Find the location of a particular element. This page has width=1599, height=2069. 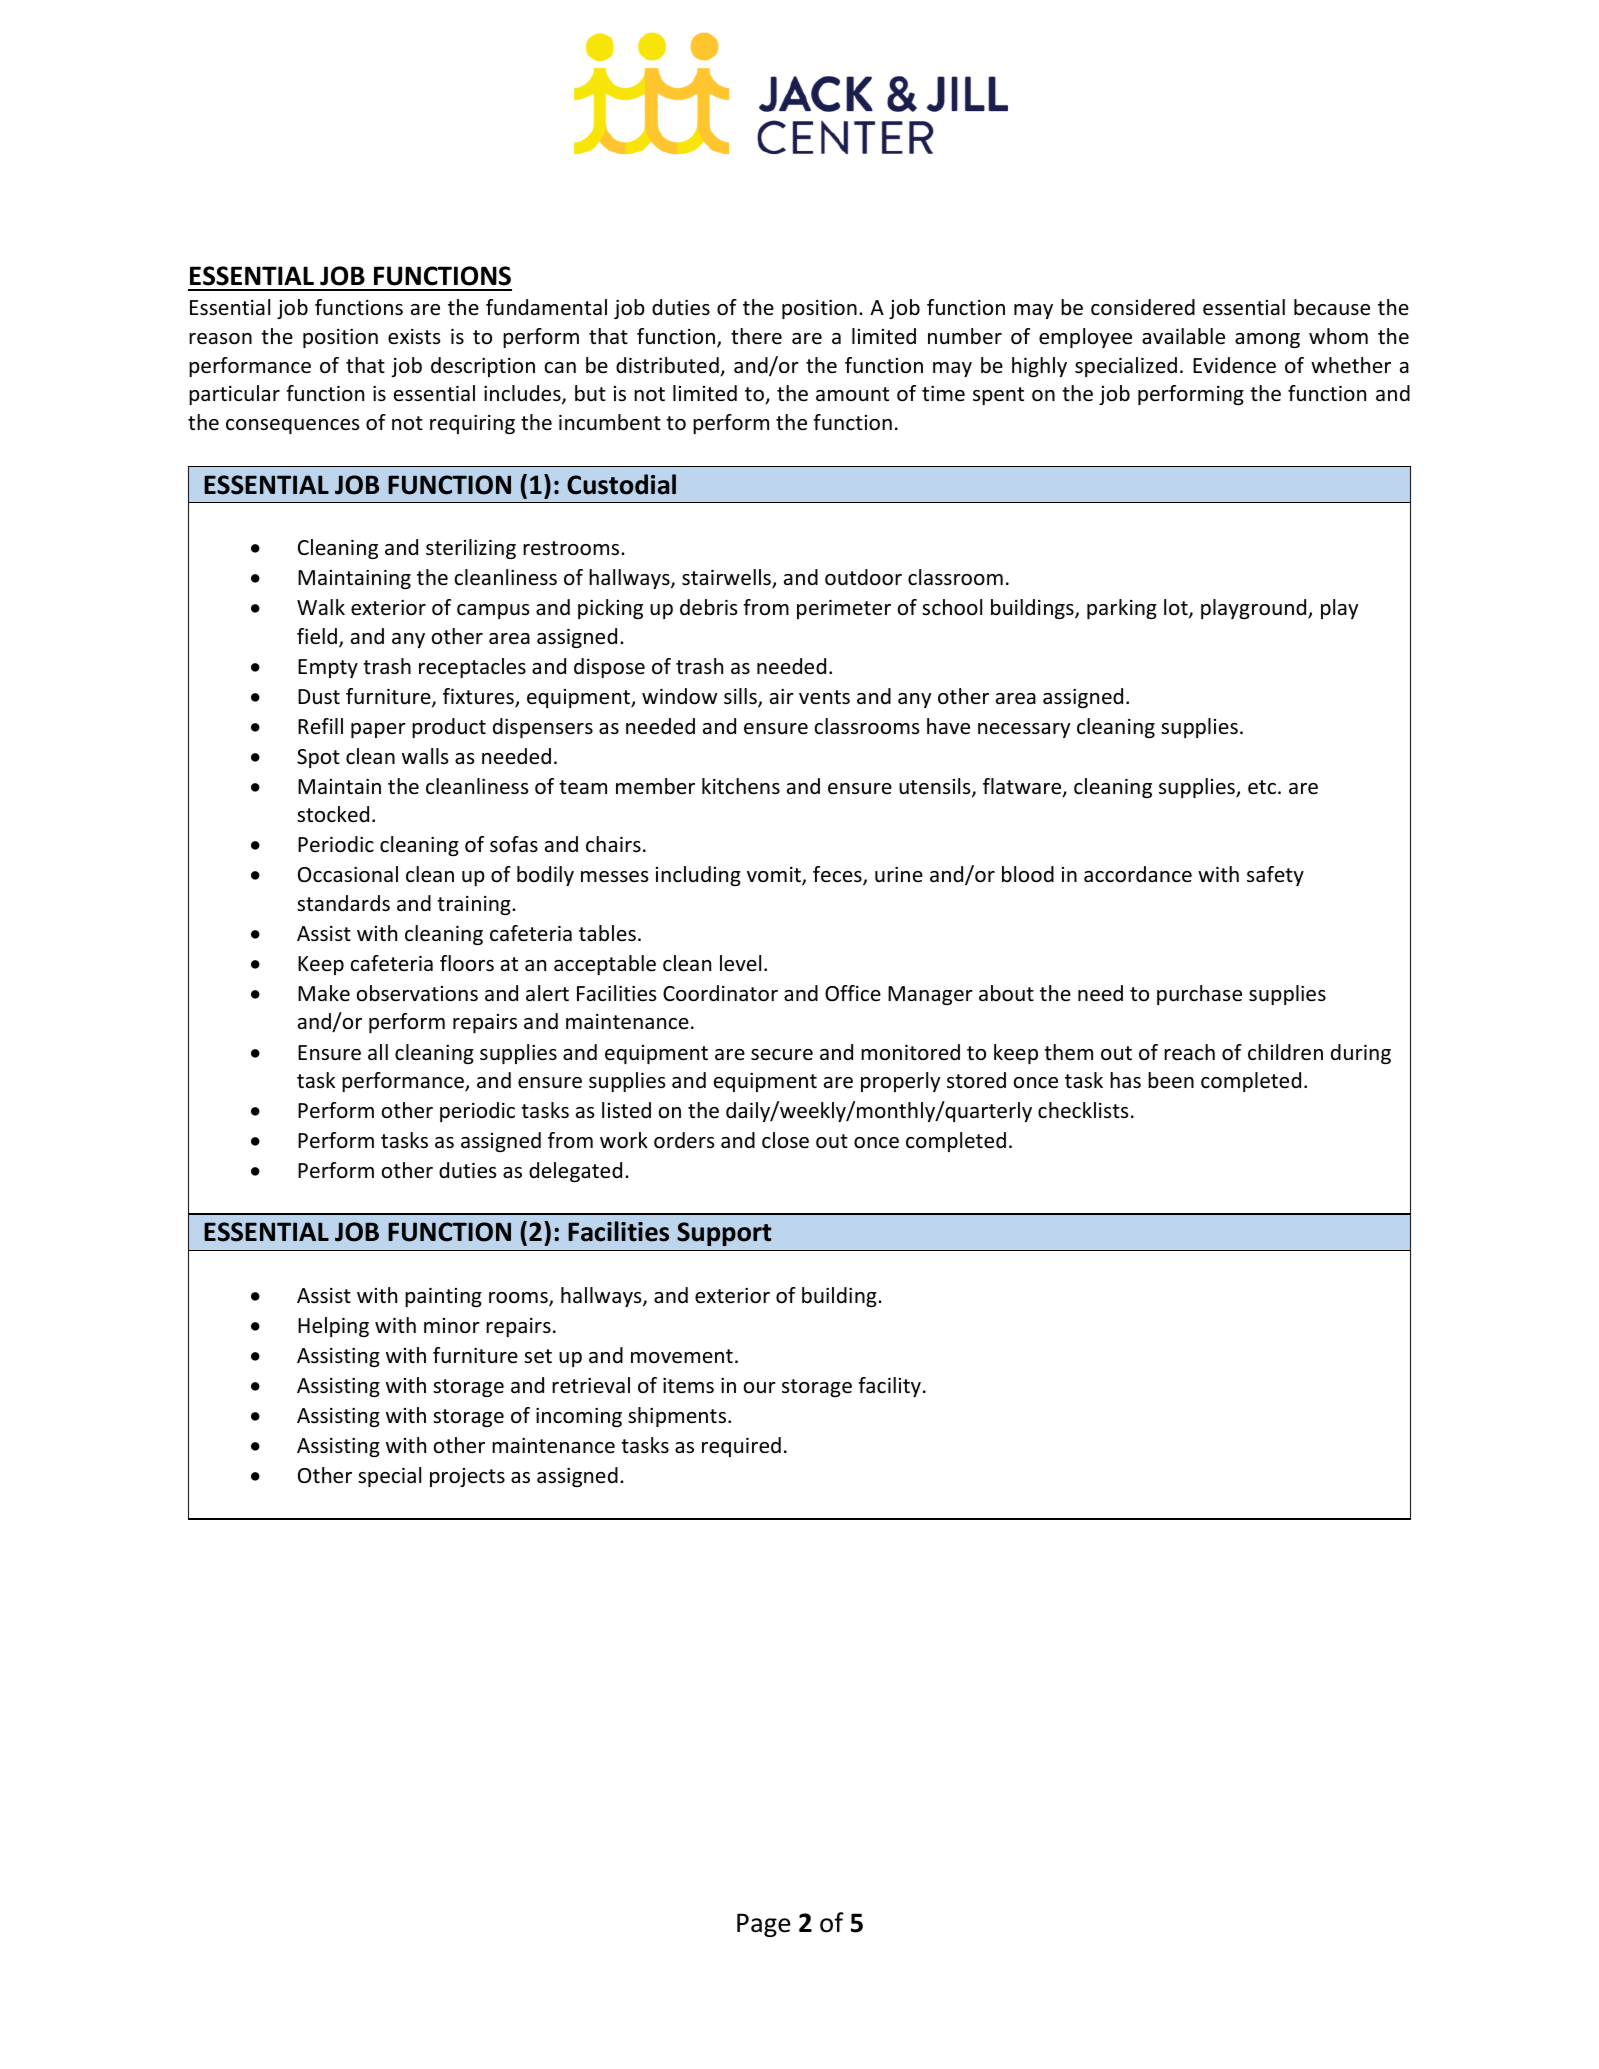

Evidence is located at coordinates (1234, 365).
